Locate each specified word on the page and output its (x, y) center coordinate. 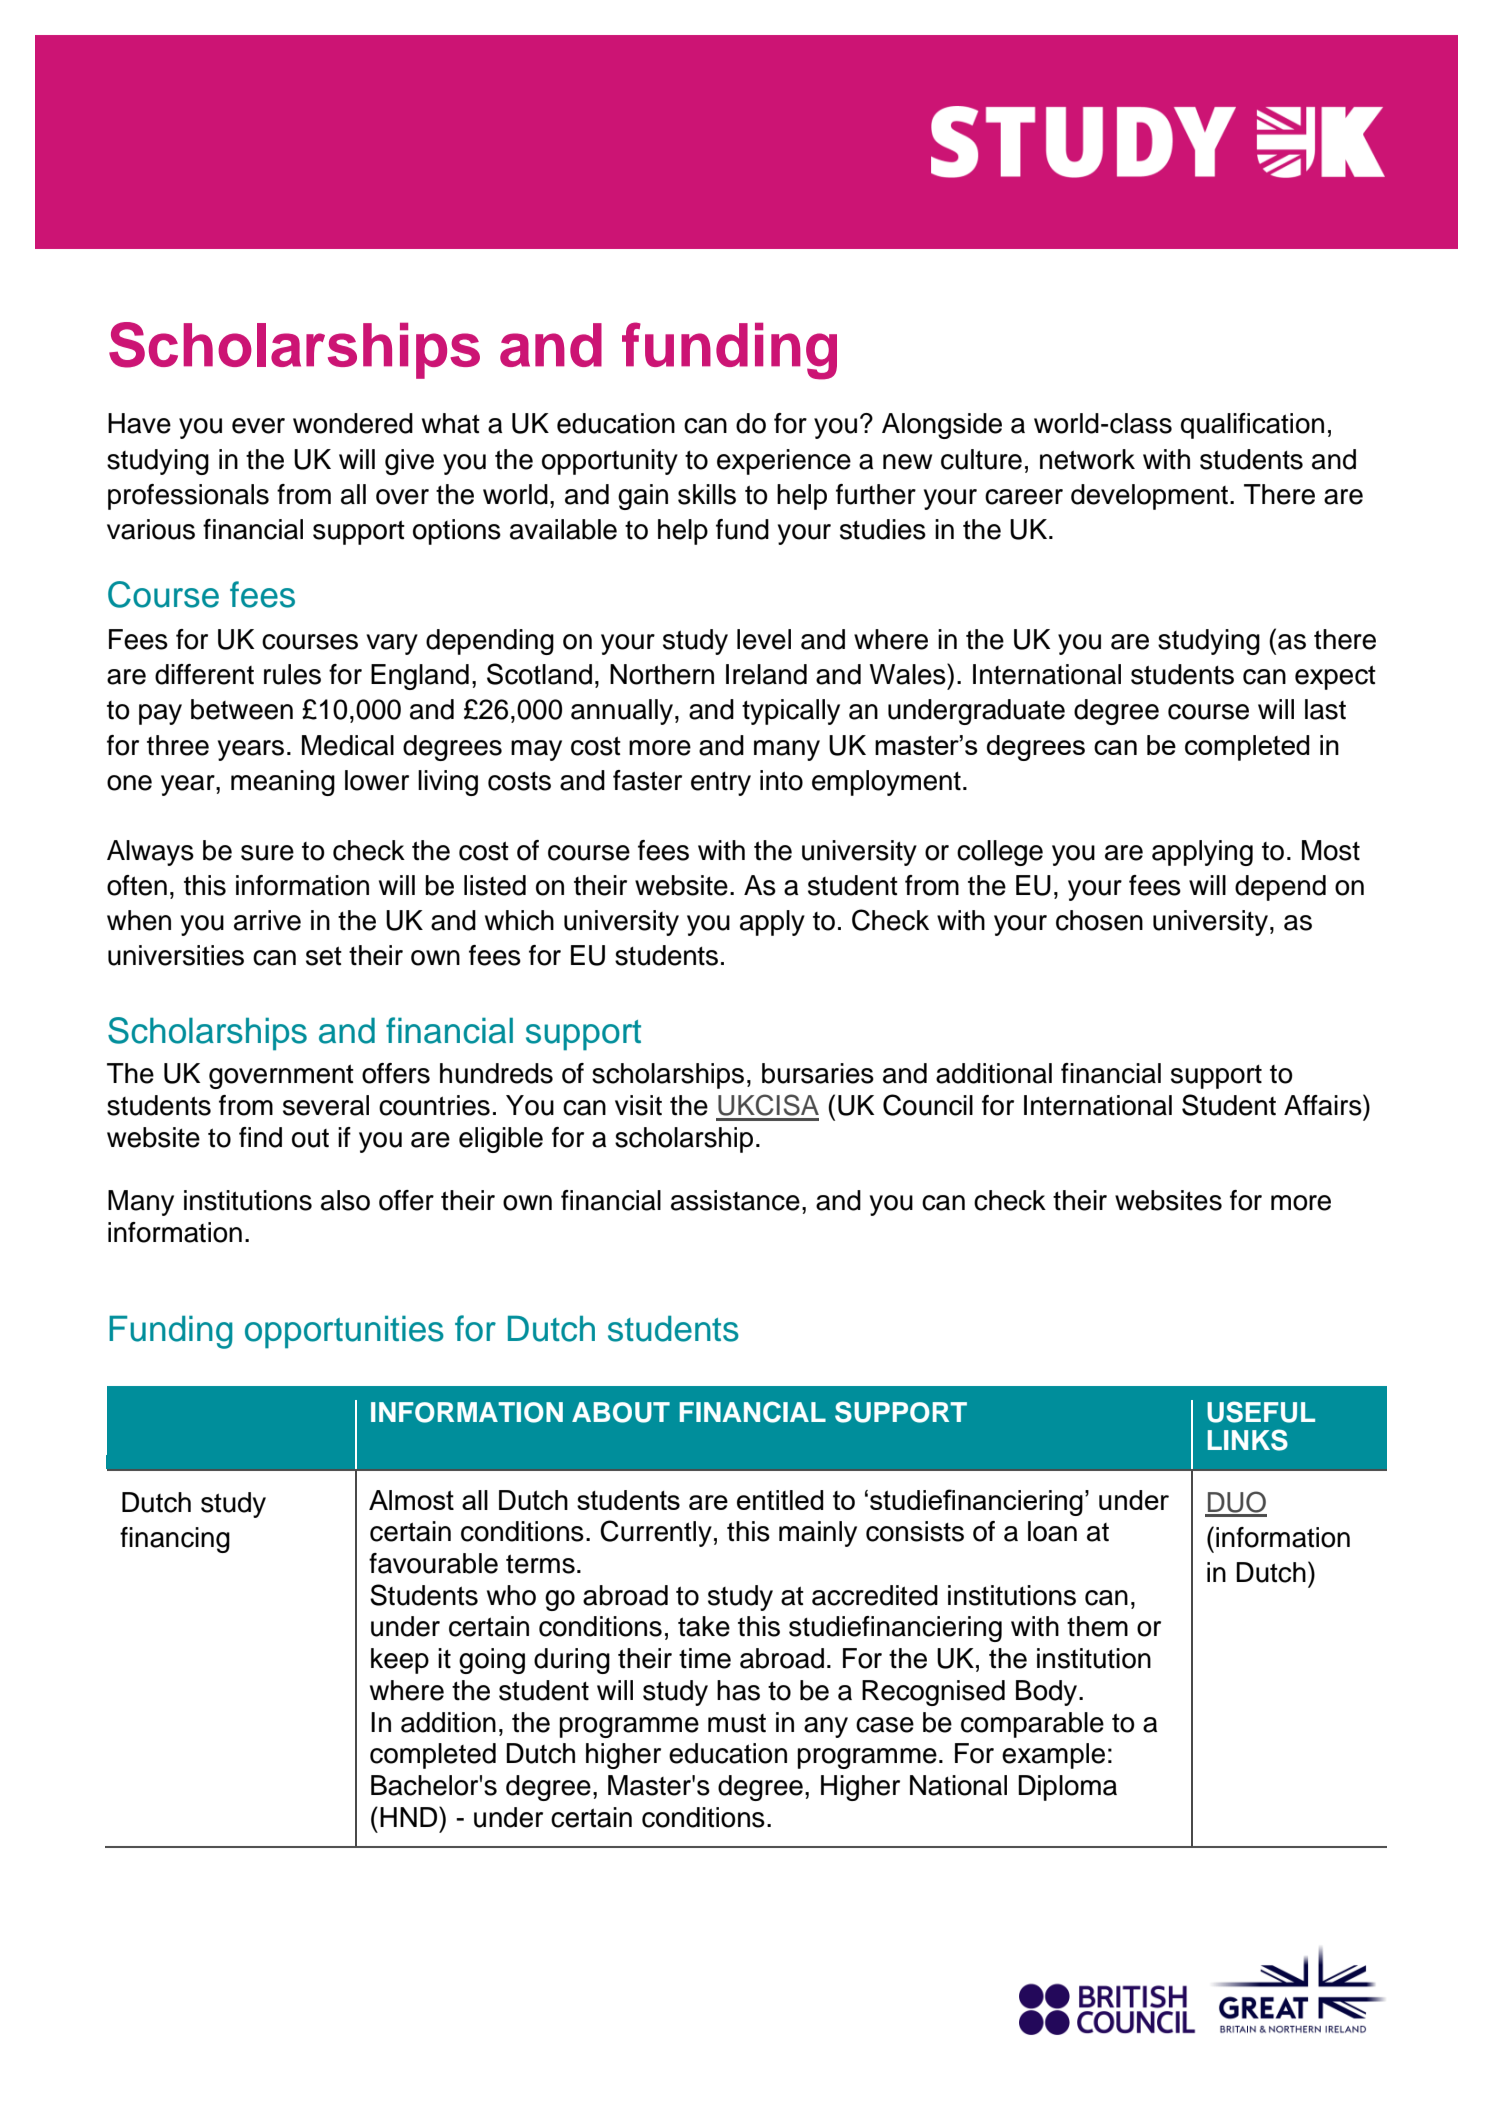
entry (721, 784)
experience (784, 462)
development (1149, 497)
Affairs (1324, 1105)
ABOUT (621, 1412)
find (260, 1137)
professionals (188, 497)
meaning (283, 783)
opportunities (344, 1332)
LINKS (1248, 1440)
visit (638, 1105)
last (1325, 709)
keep (400, 1661)
